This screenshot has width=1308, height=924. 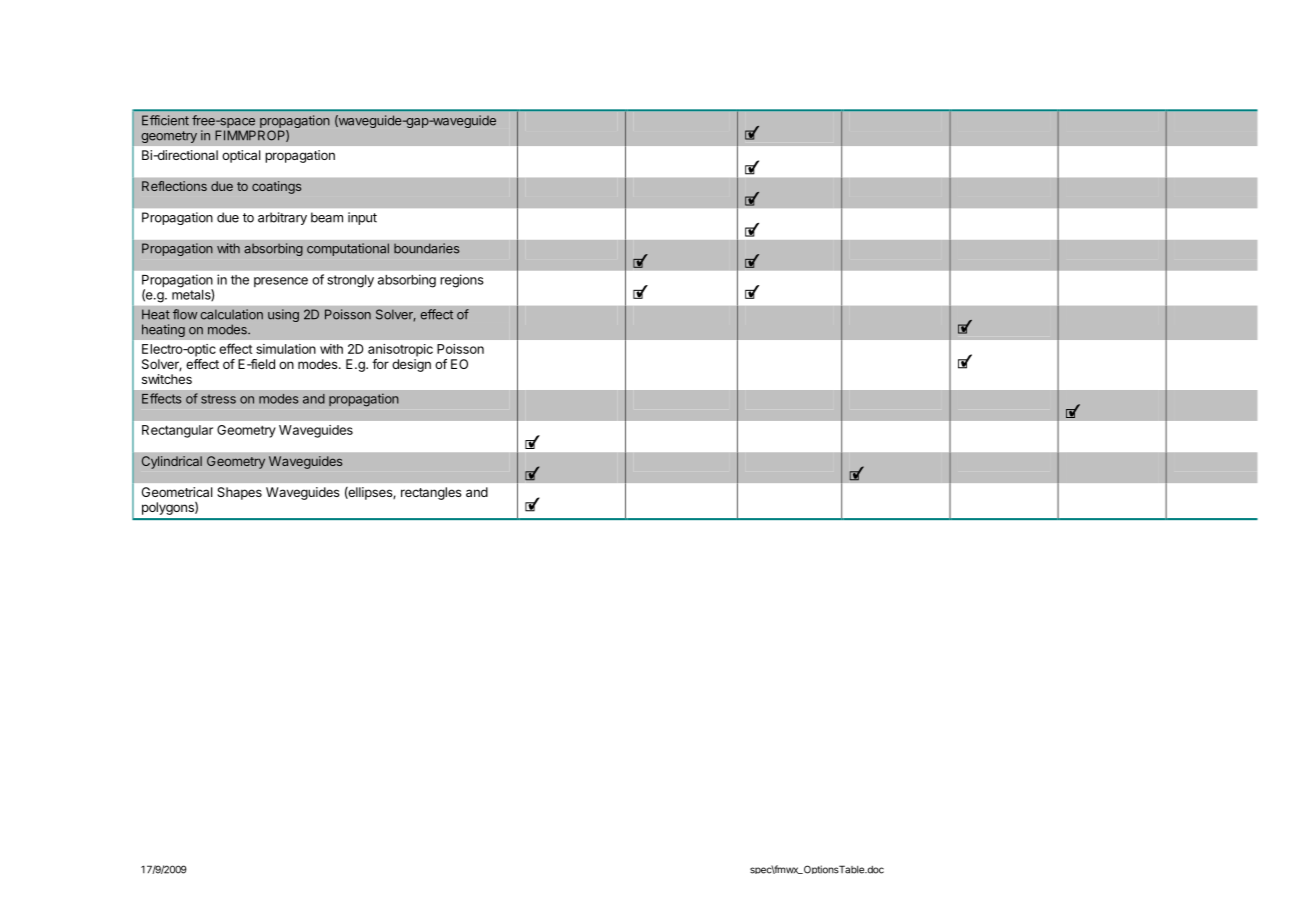 I want to click on simulation, so click(x=286, y=349).
